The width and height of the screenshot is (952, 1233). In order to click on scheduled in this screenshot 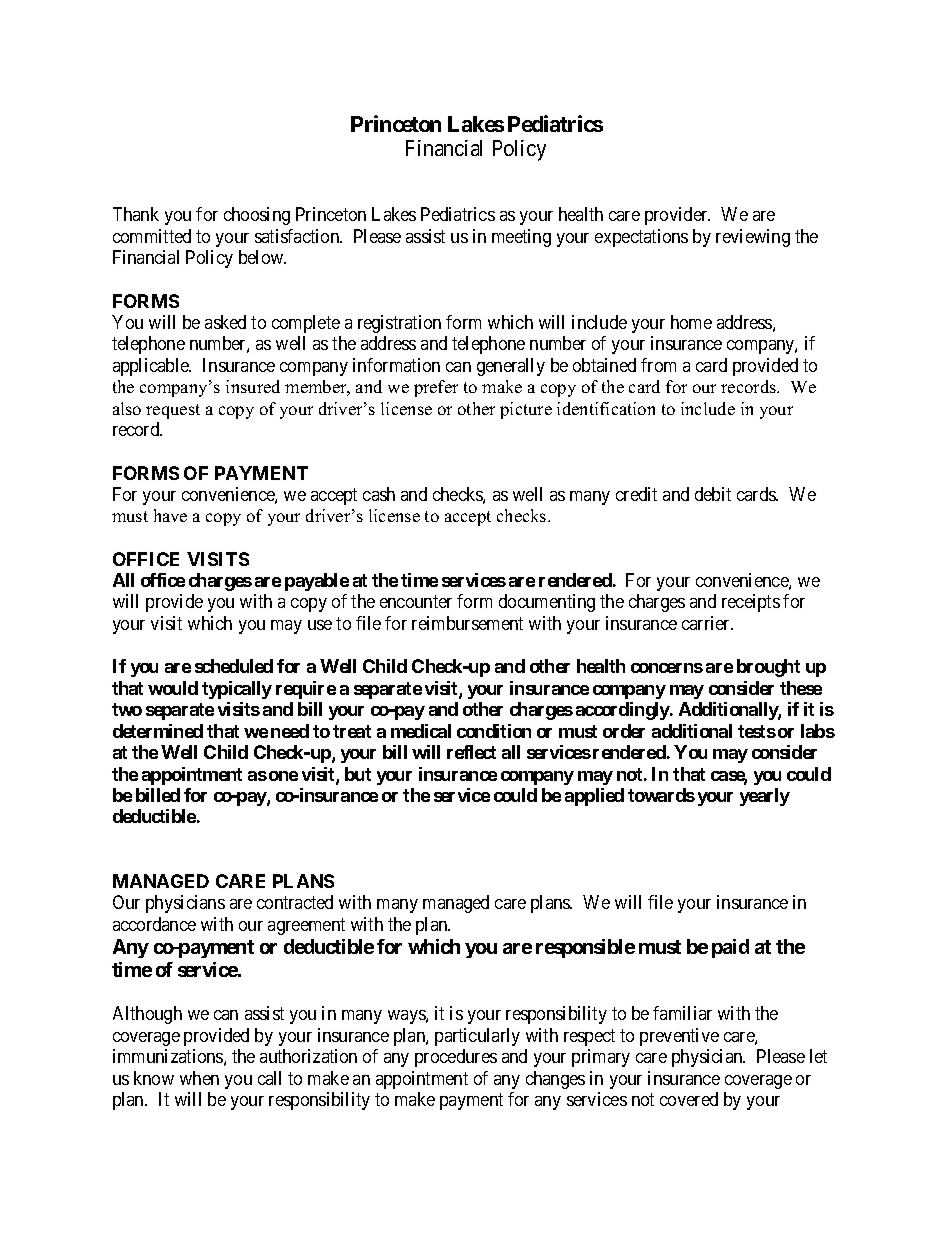, I will do `click(234, 666)`.
